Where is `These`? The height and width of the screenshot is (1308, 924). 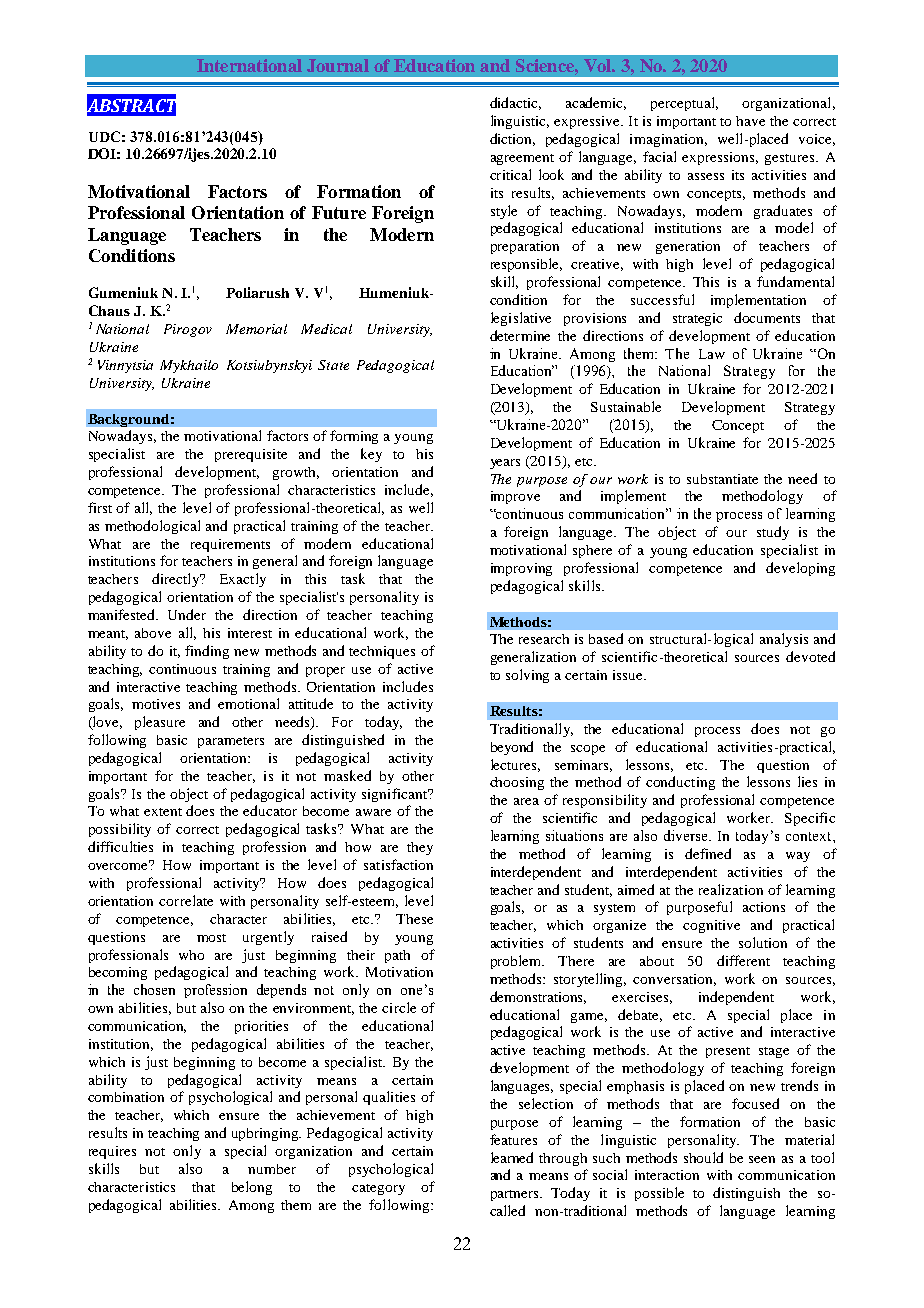
These is located at coordinates (414, 919).
